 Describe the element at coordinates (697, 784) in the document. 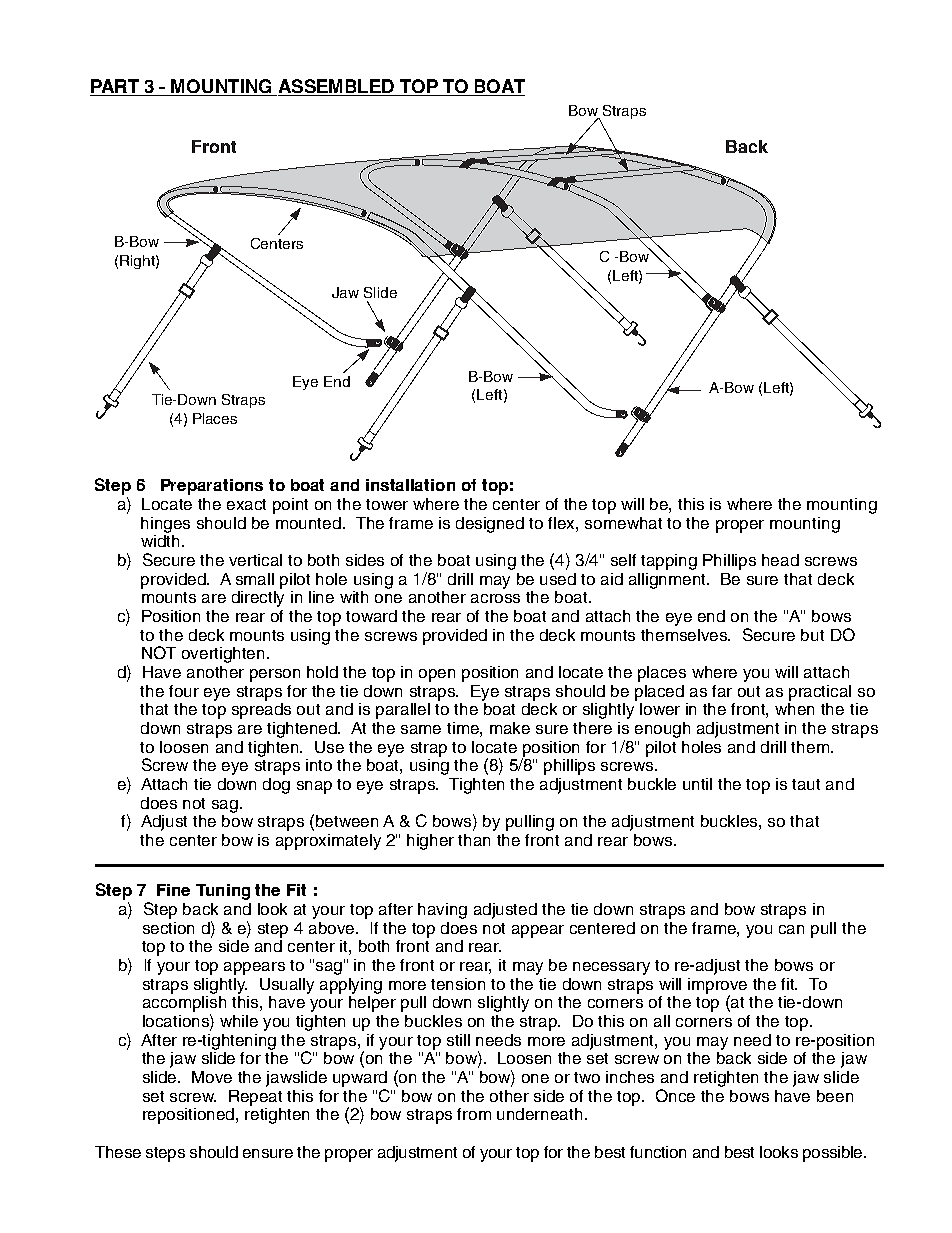

I see `until` at that location.
